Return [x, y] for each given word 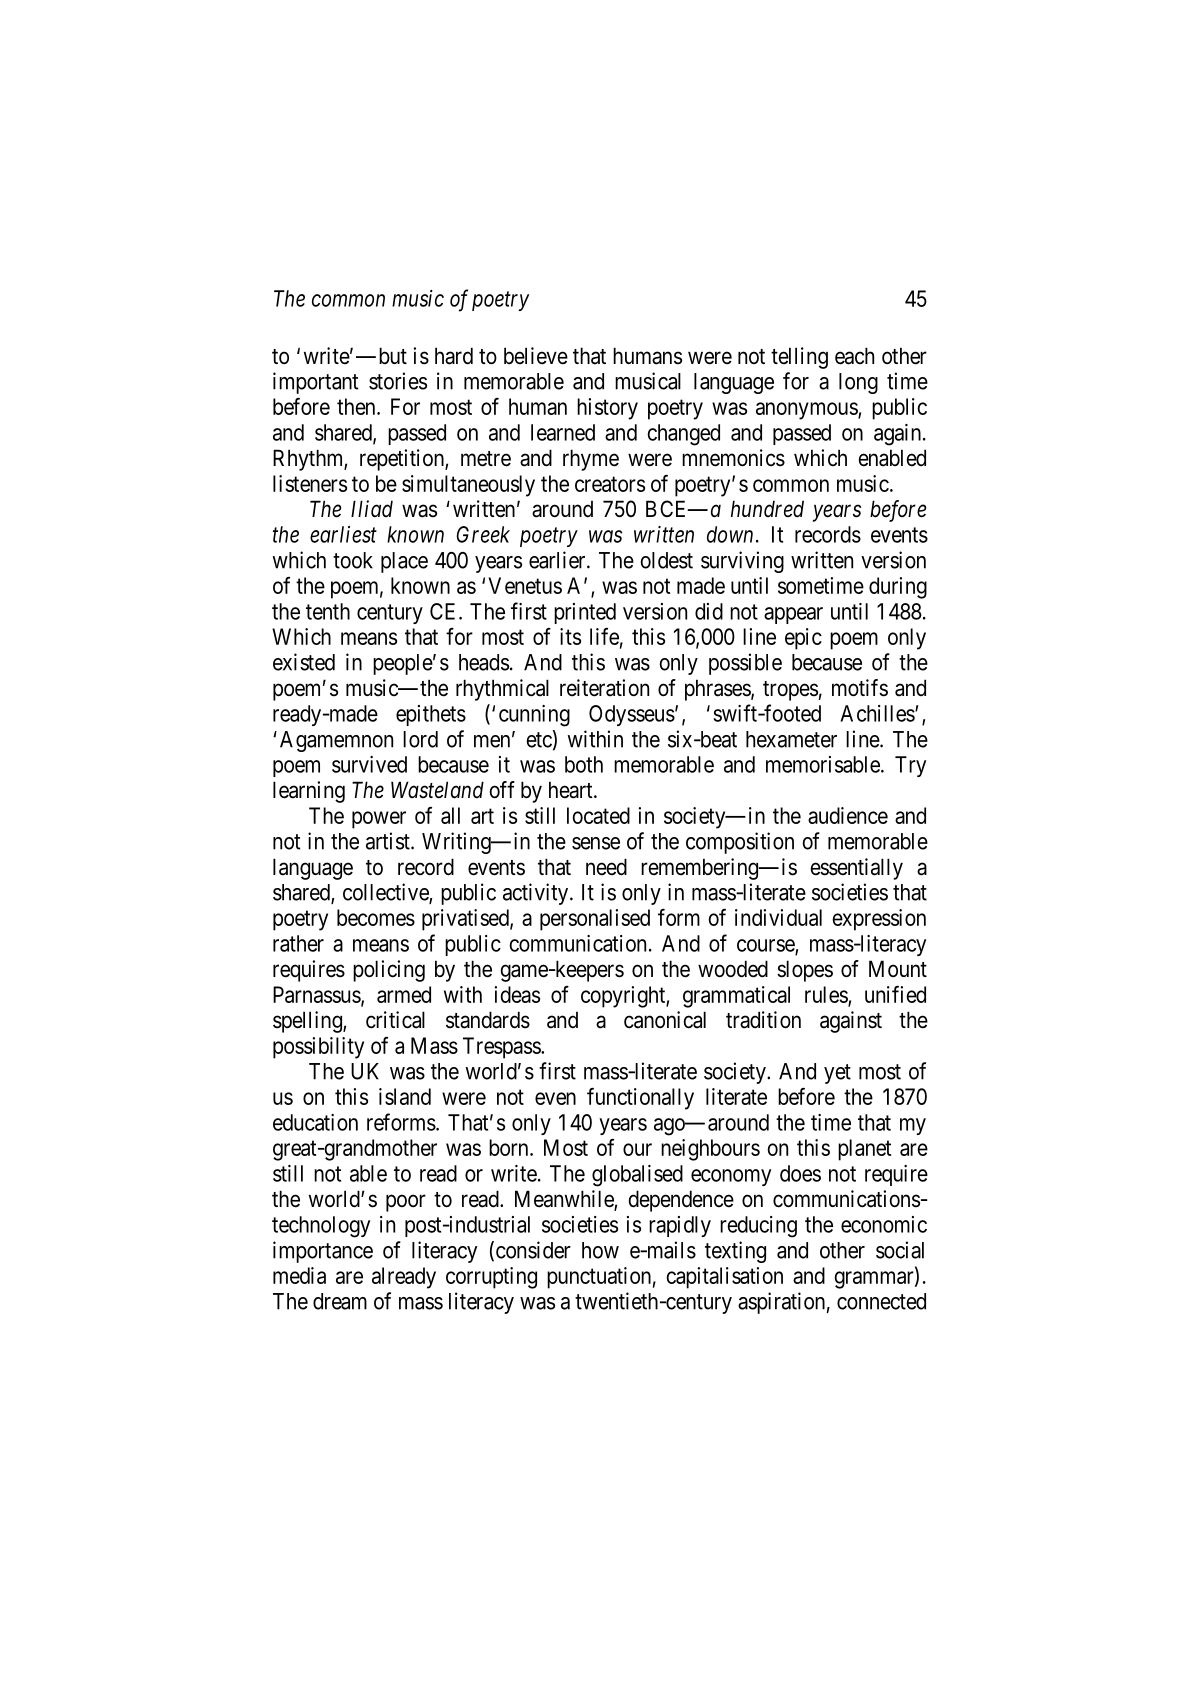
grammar [875, 1280]
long [858, 383]
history [607, 409]
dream [340, 1301]
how [600, 1250]
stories [398, 381]
